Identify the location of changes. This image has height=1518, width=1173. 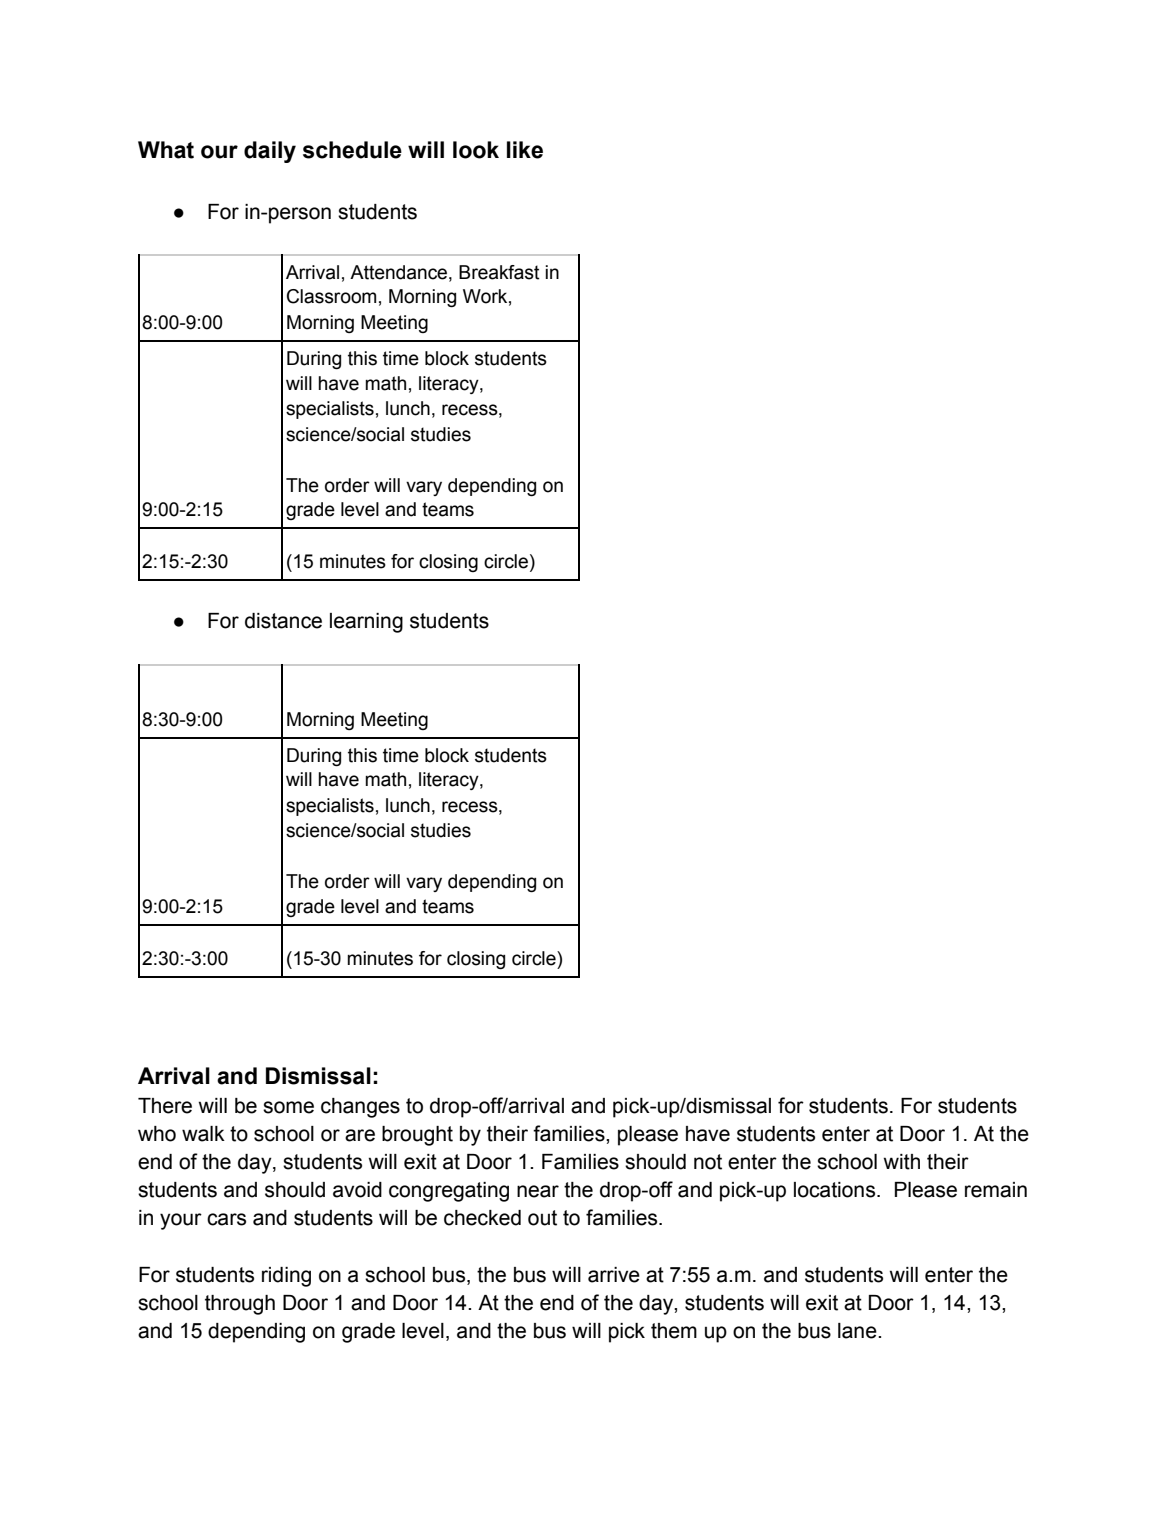
(360, 1108).
